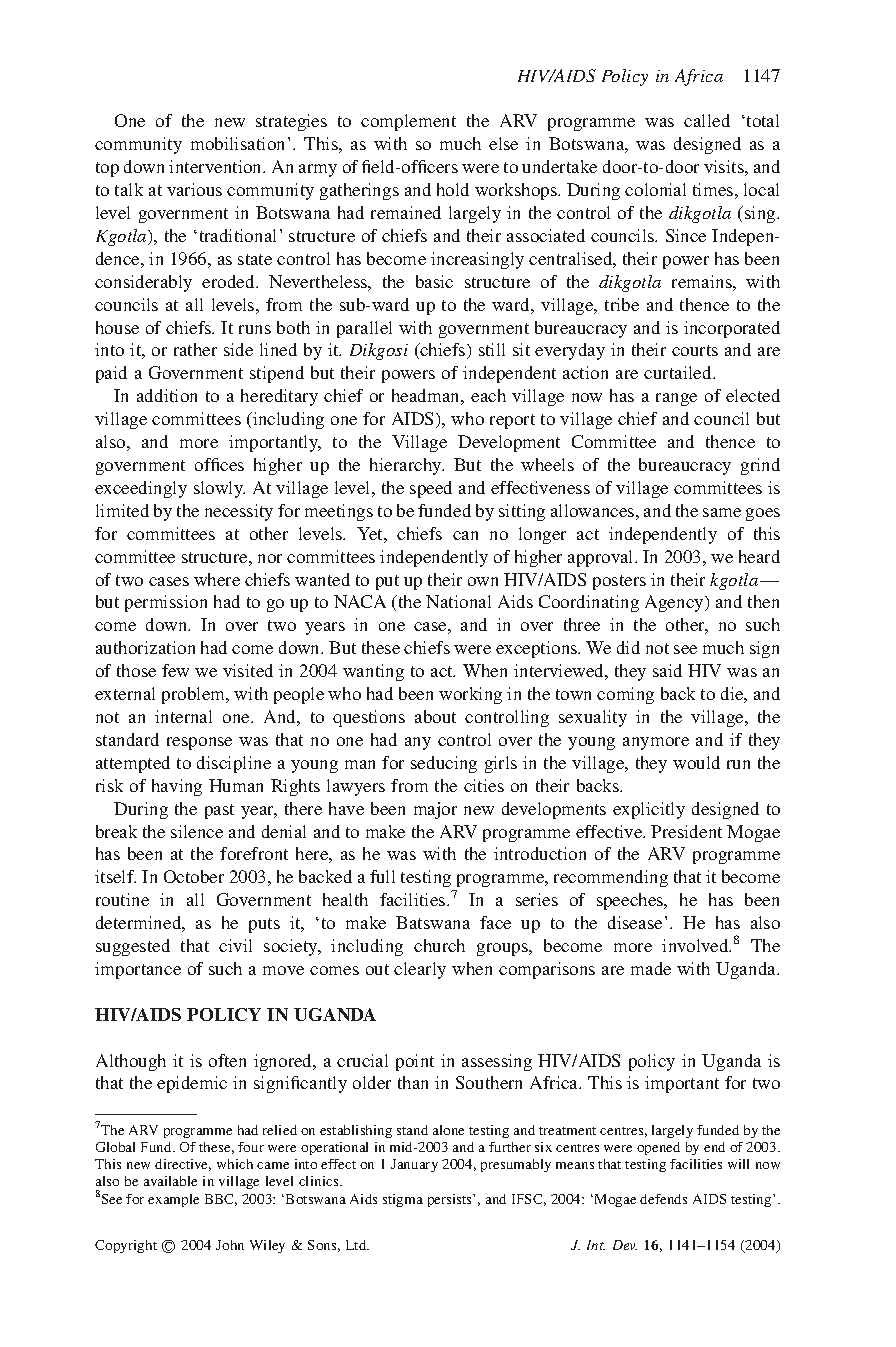 The image size is (896, 1347). I want to click on called, so click(707, 120).
